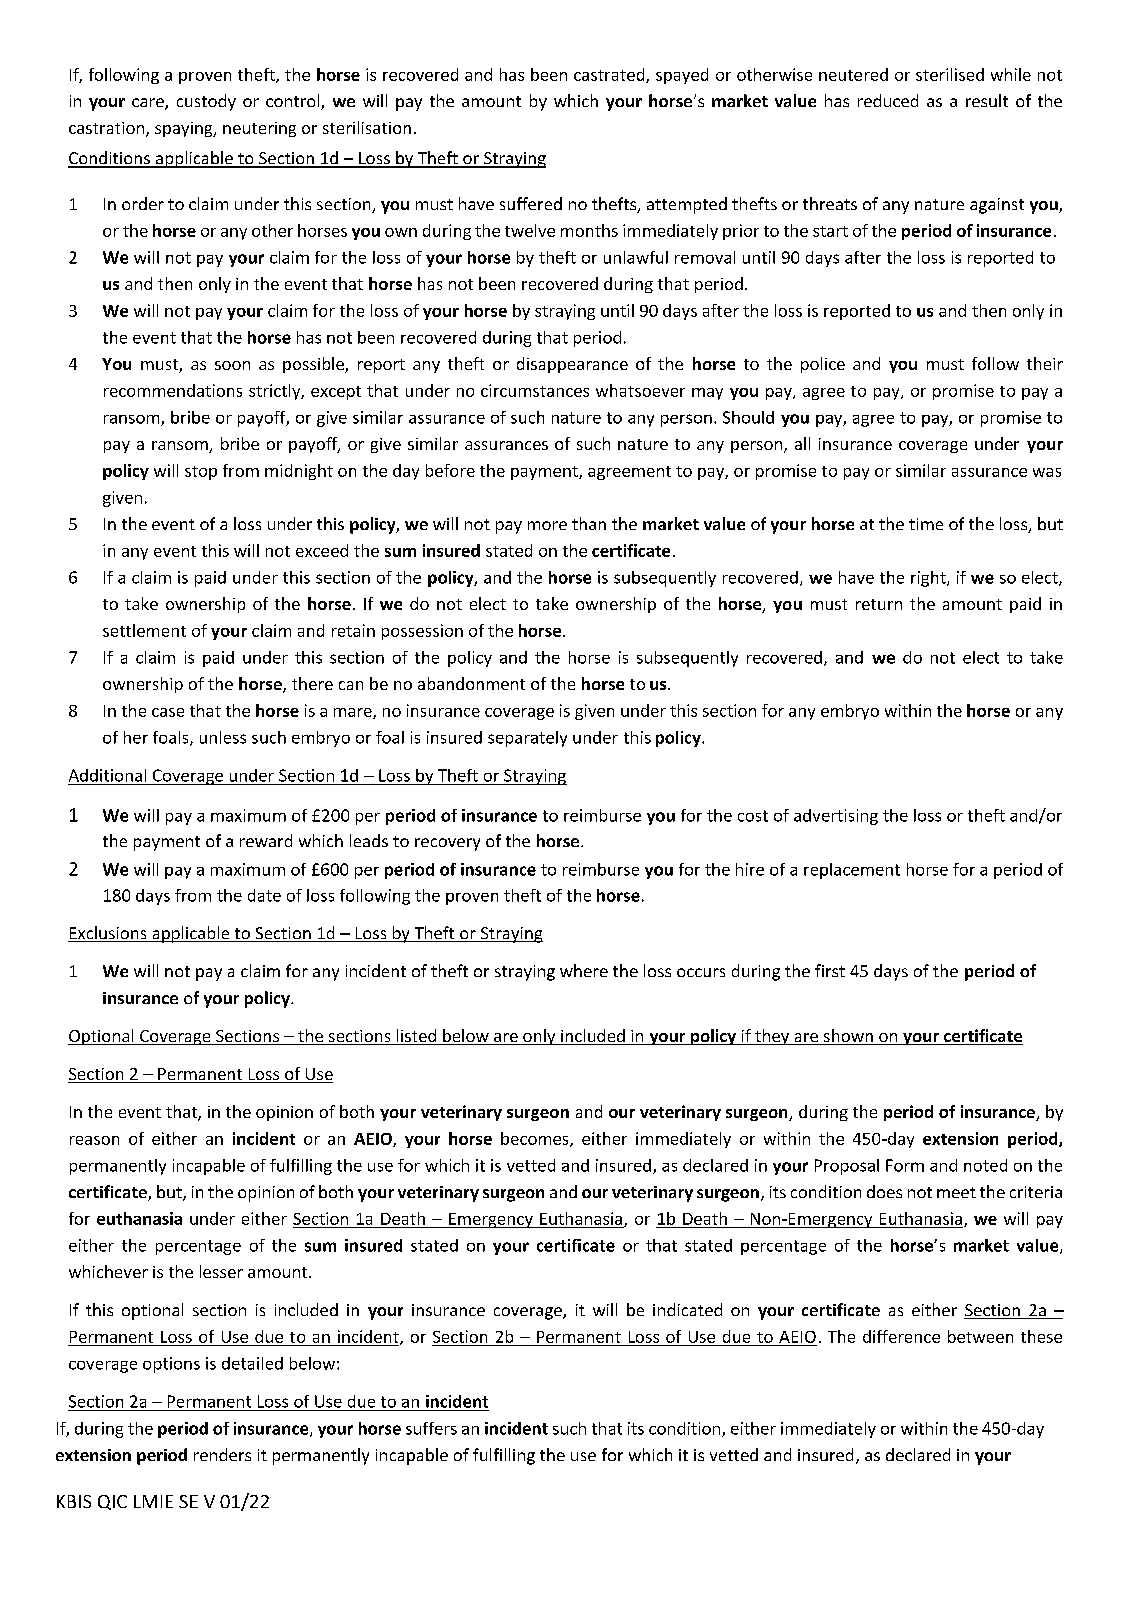 Image resolution: width=1131 pixels, height=1599 pixels. I want to click on renders, so click(222, 1454).
